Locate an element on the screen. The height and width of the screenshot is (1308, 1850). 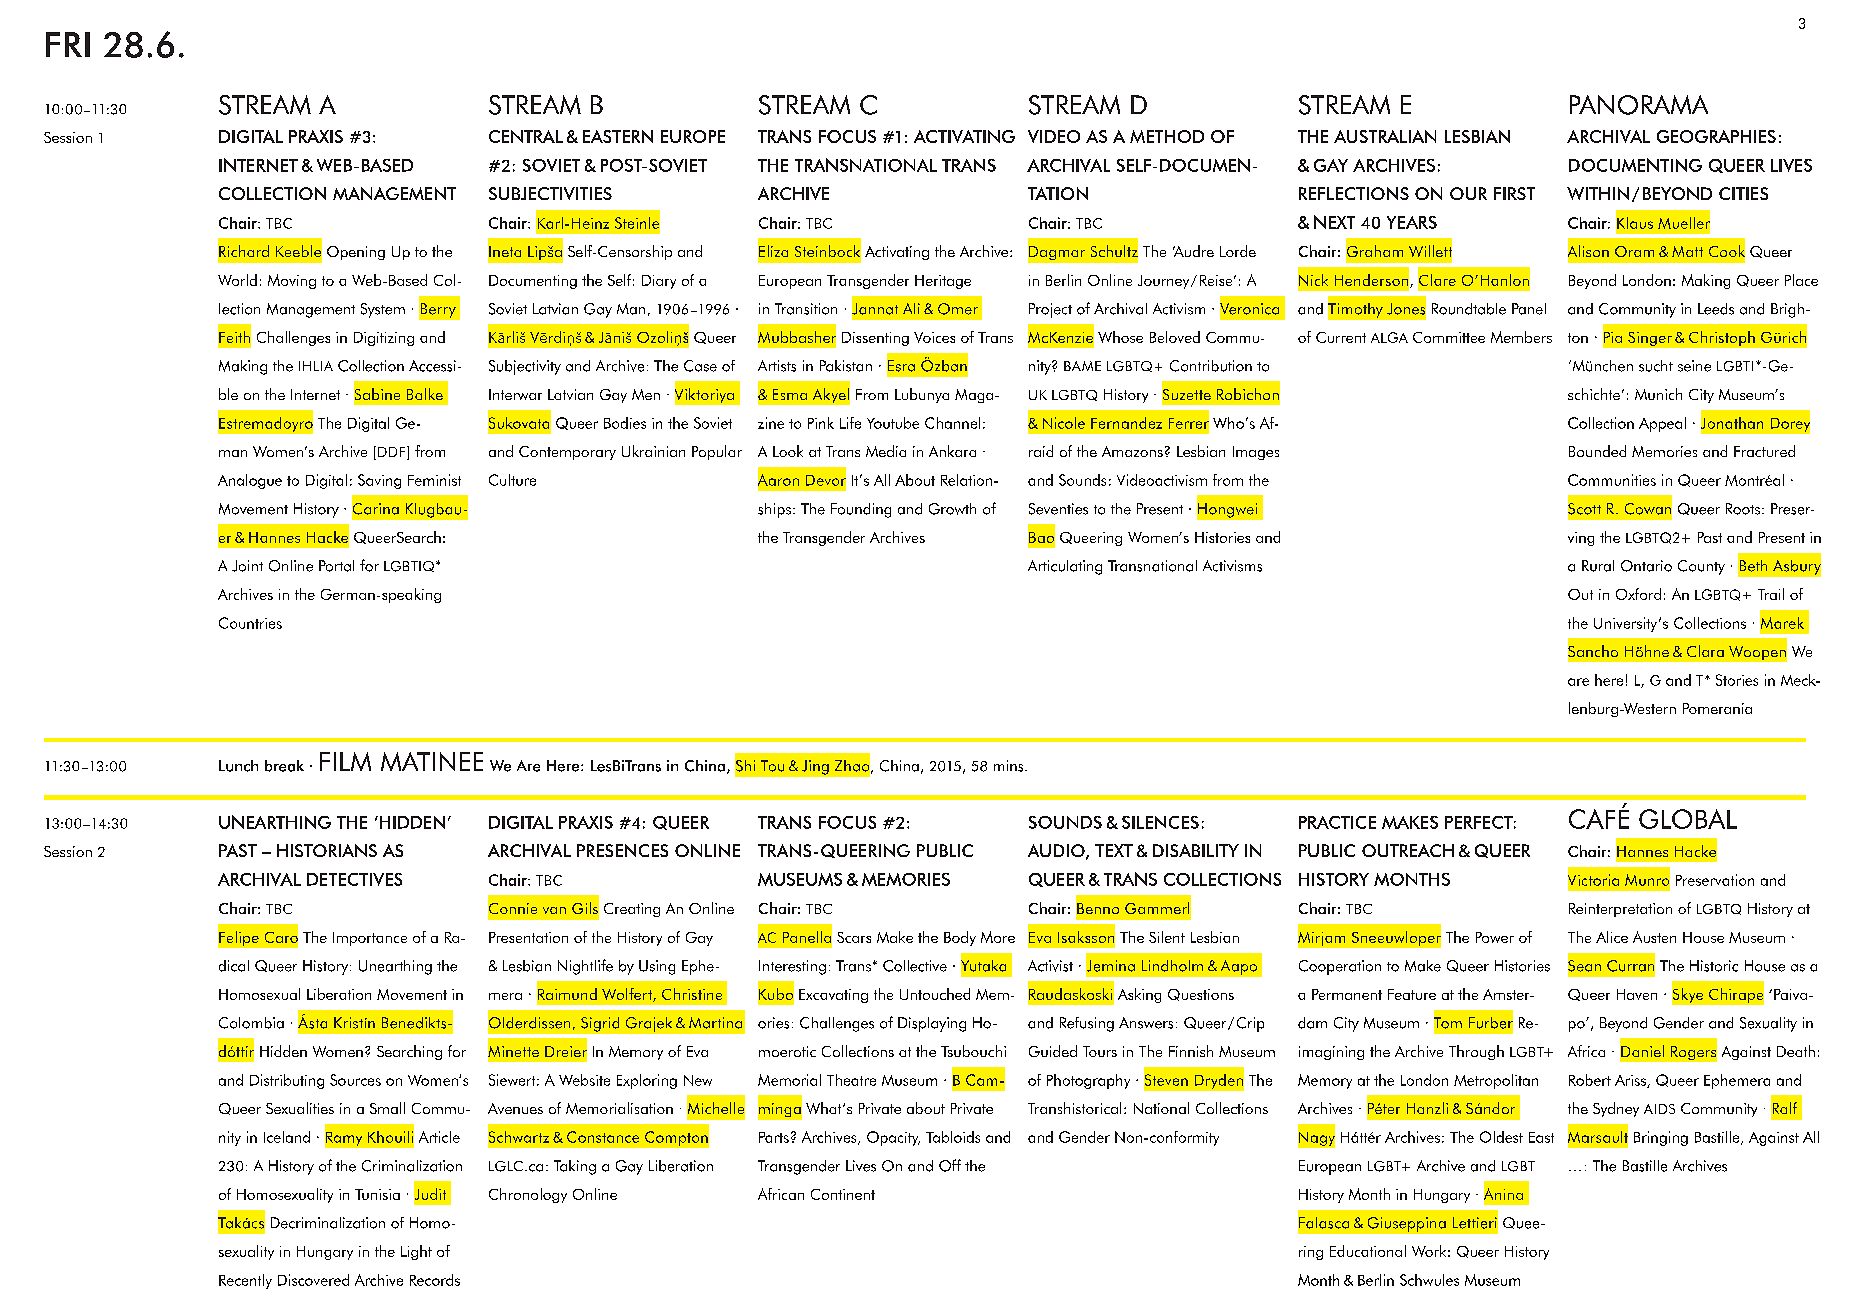
Activist is located at coordinates (1050, 966).
